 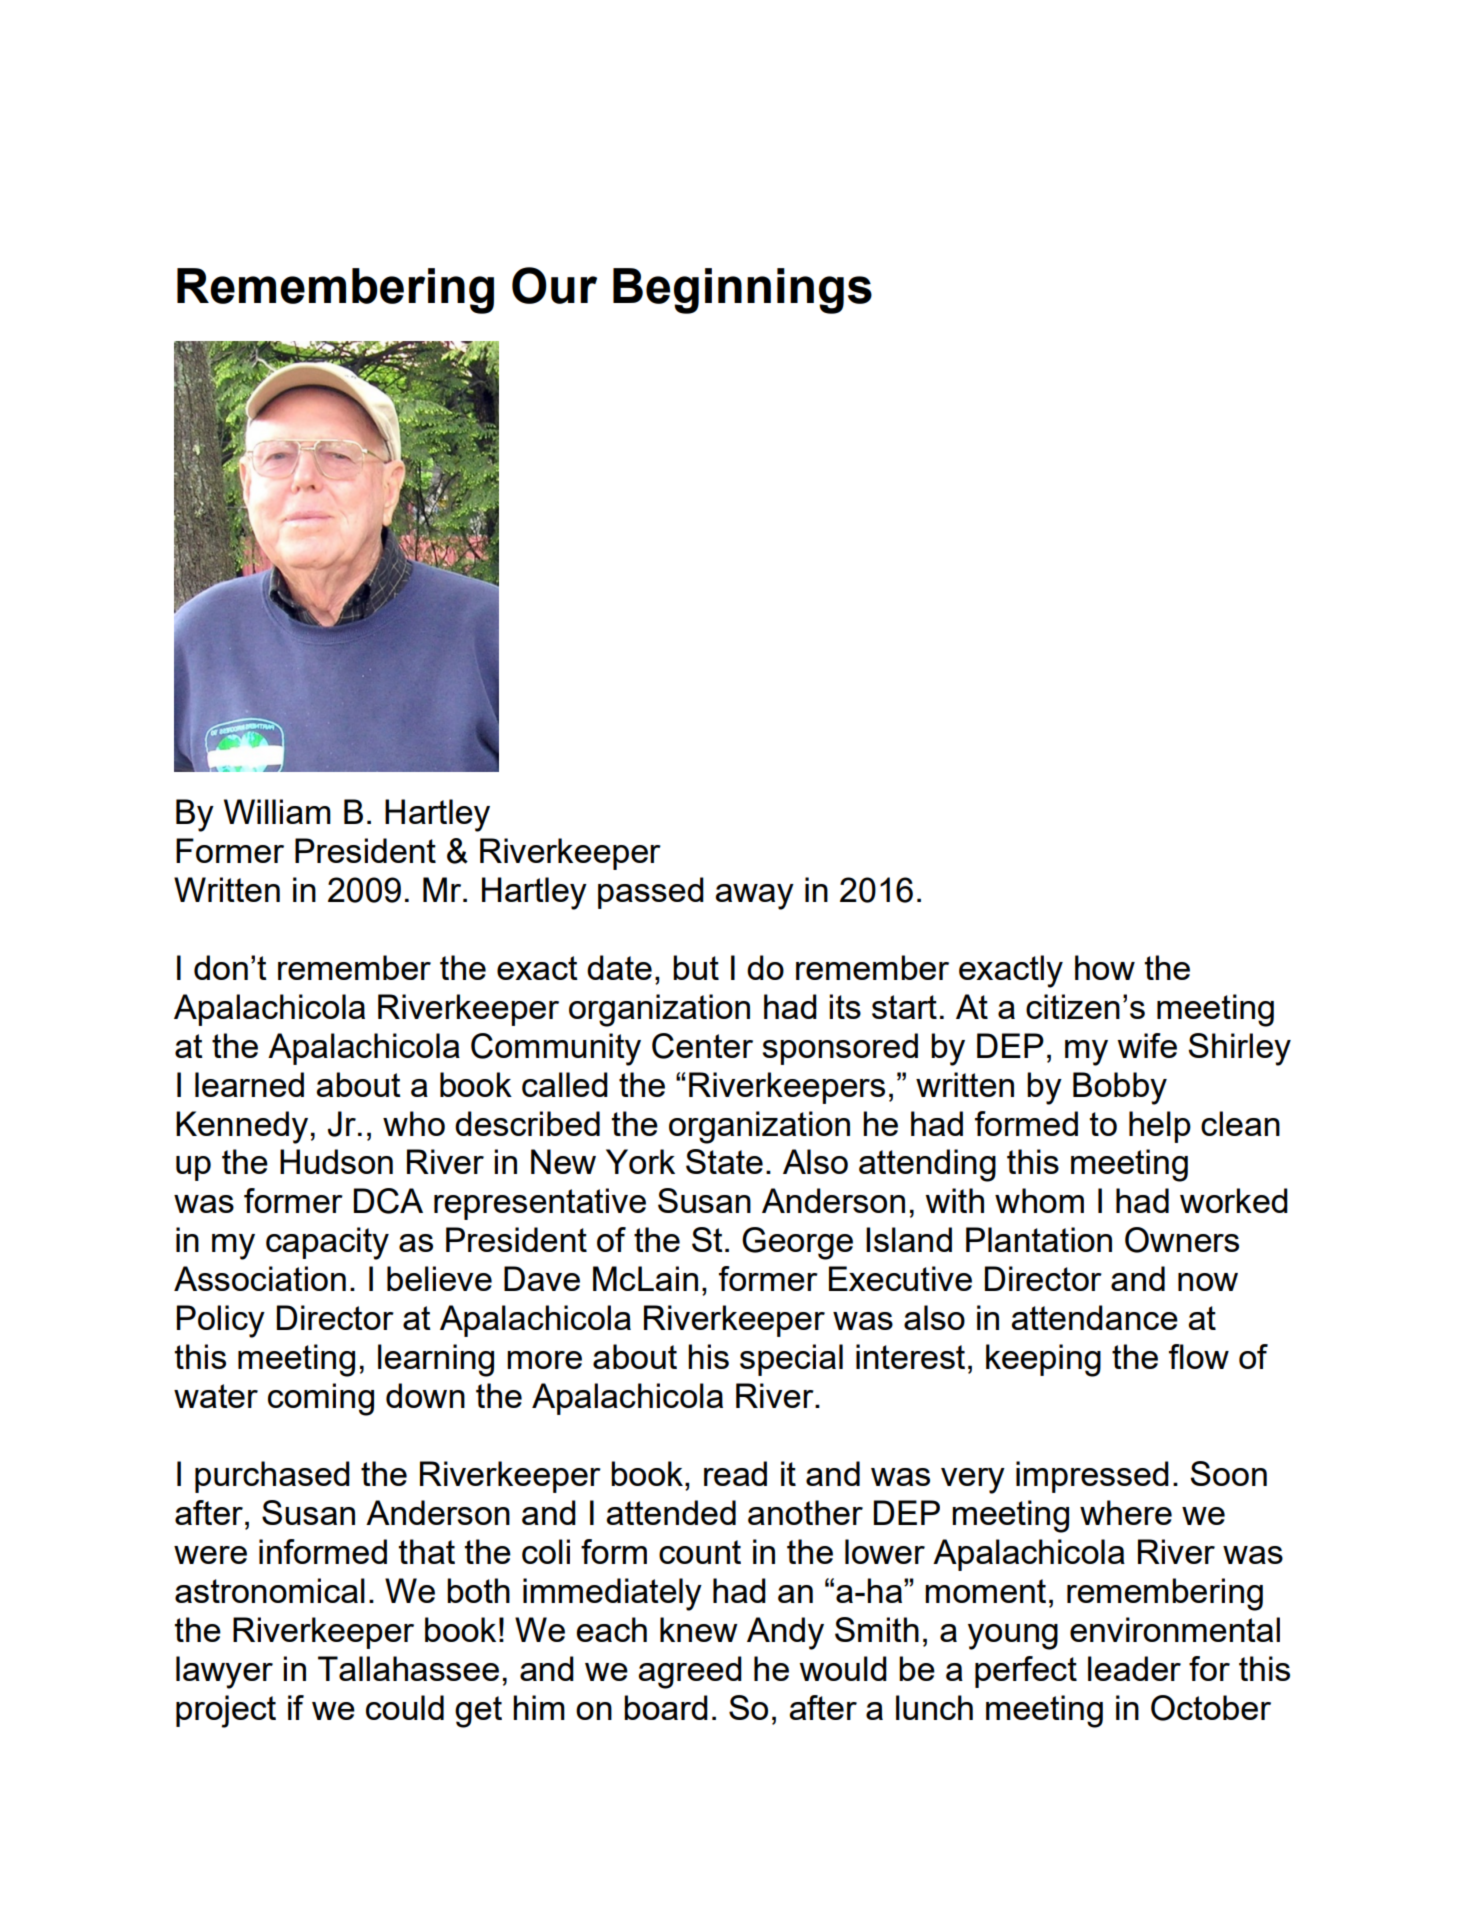 I want to click on keeping, so click(x=1043, y=1360).
